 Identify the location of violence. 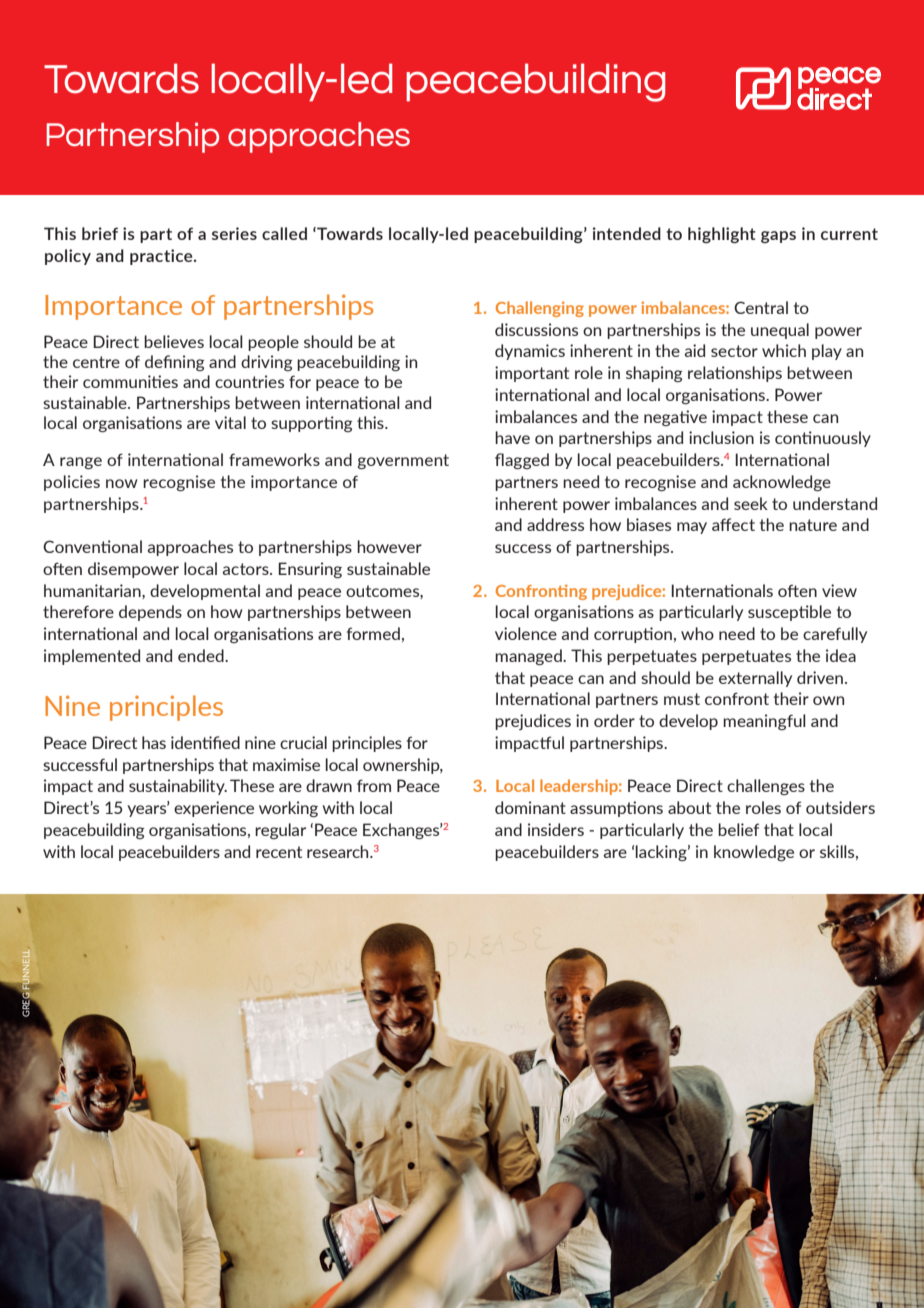
(526, 633).
